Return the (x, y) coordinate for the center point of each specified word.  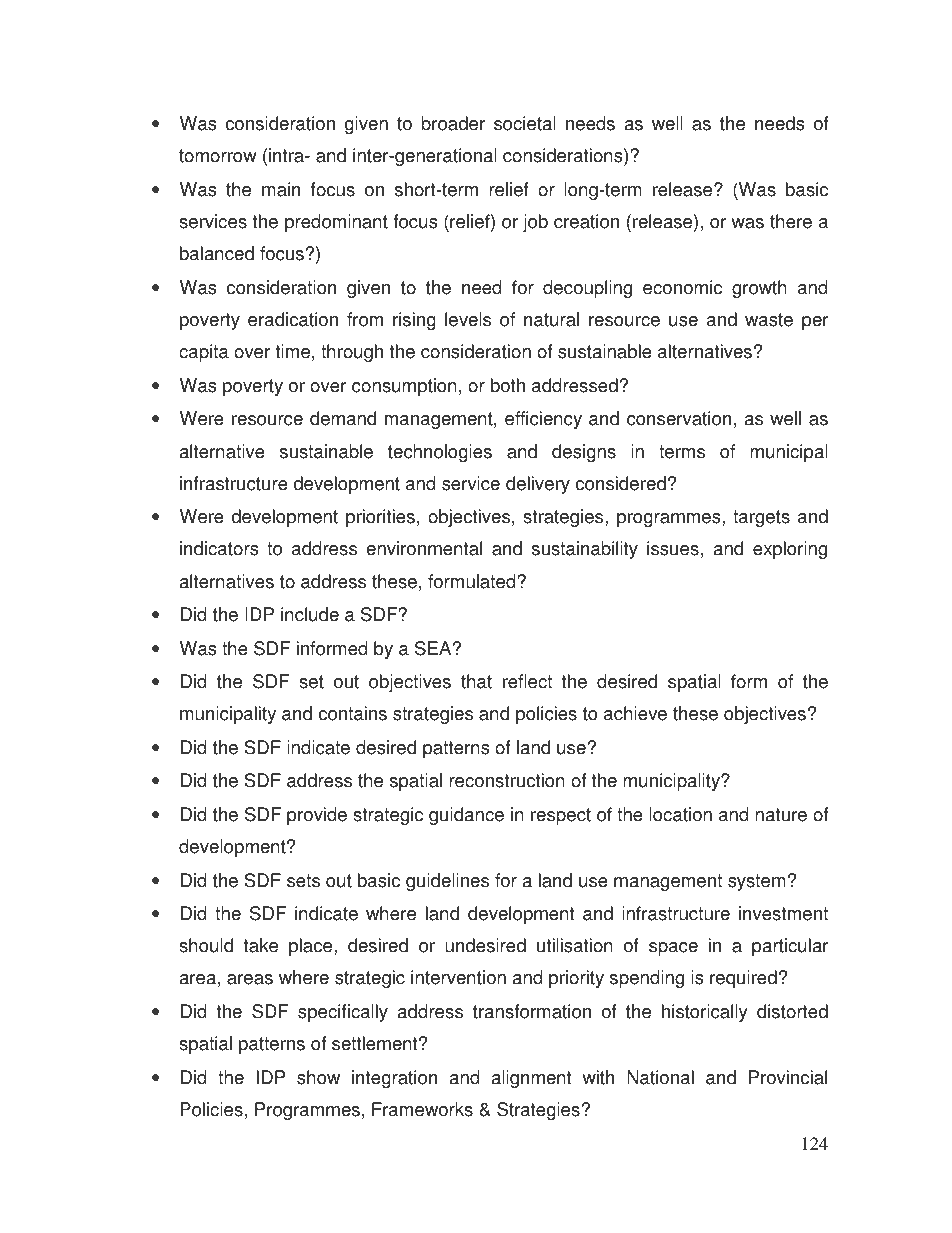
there (791, 221)
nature (781, 815)
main (281, 189)
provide (317, 816)
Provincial (788, 1077)
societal (525, 123)
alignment (532, 1079)
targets (761, 518)
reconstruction (507, 780)
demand (343, 418)
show (318, 1077)
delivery (538, 485)
